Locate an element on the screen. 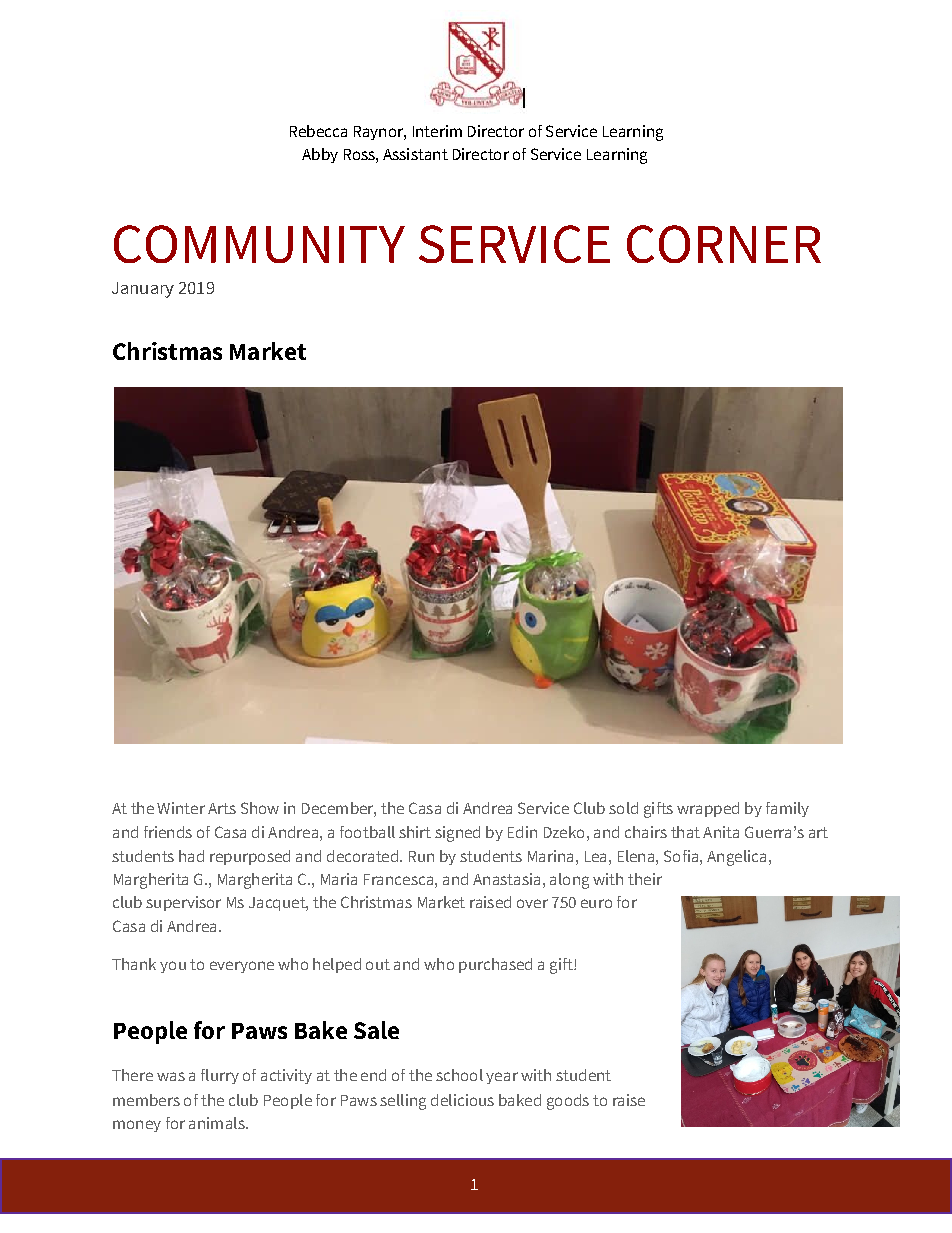 The height and width of the screenshot is (1233, 952). wrapped is located at coordinates (708, 809).
